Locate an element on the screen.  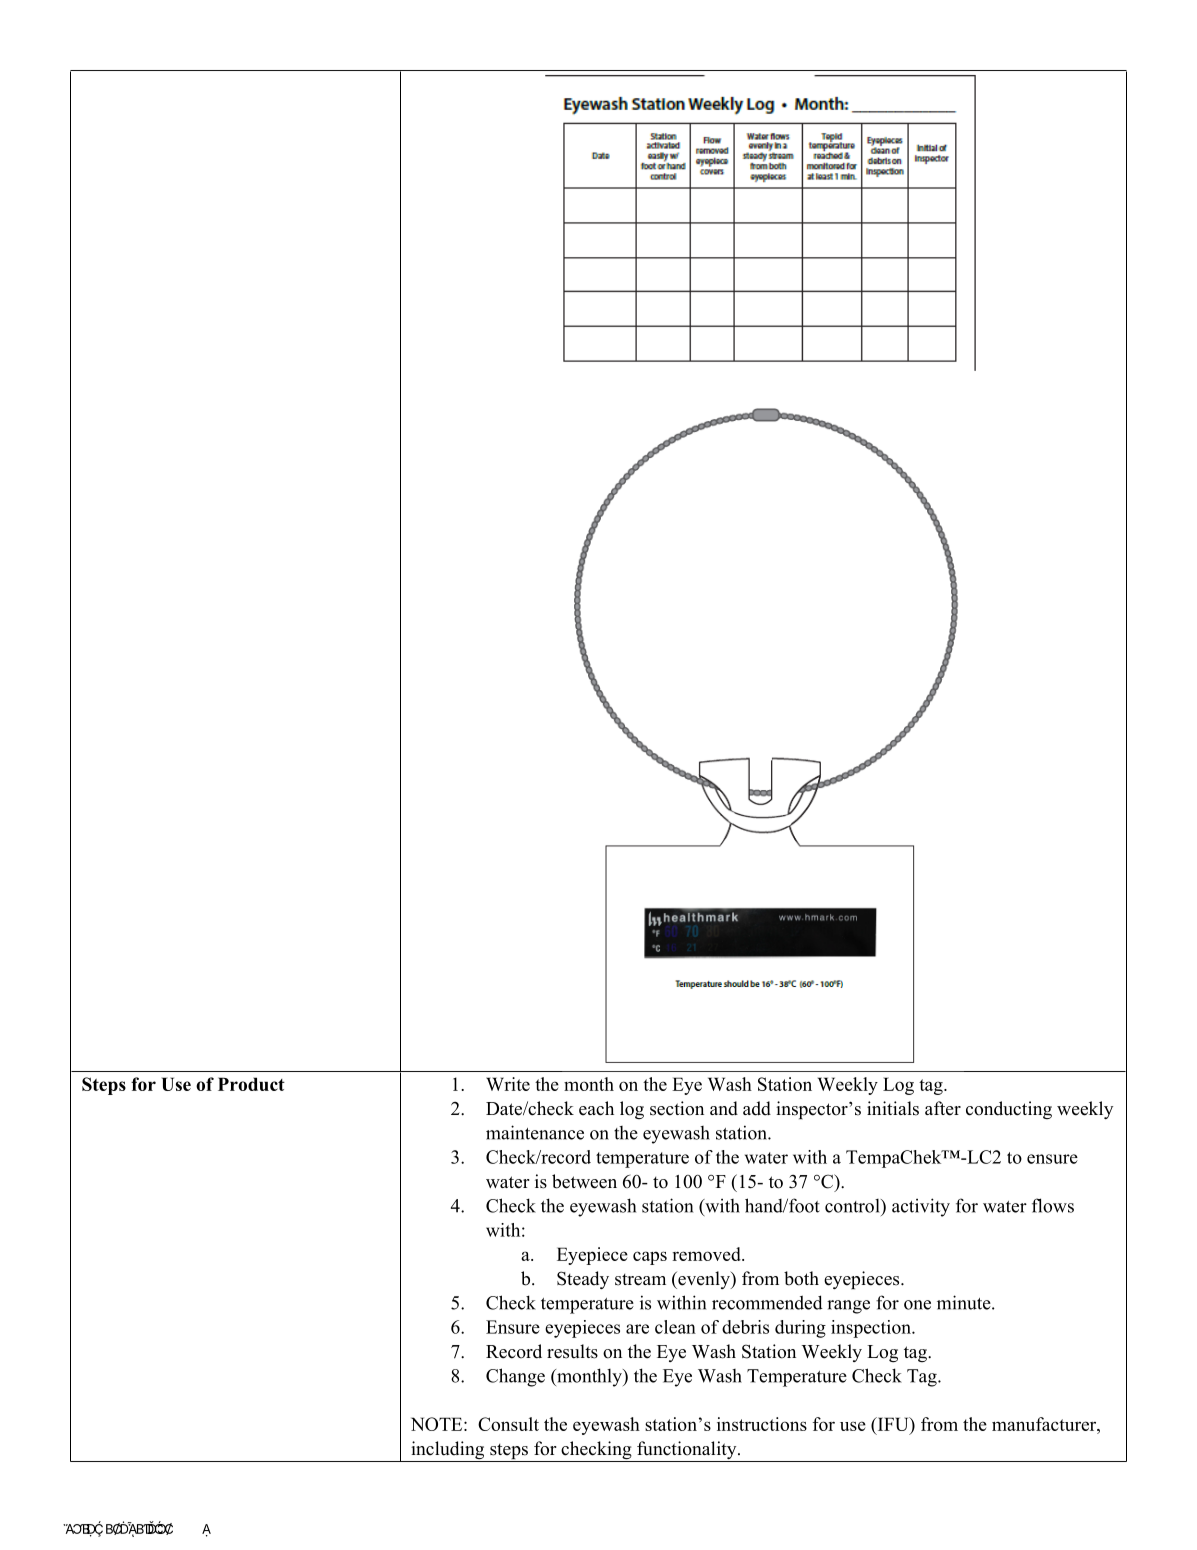
functionality is located at coordinates (687, 1451).
